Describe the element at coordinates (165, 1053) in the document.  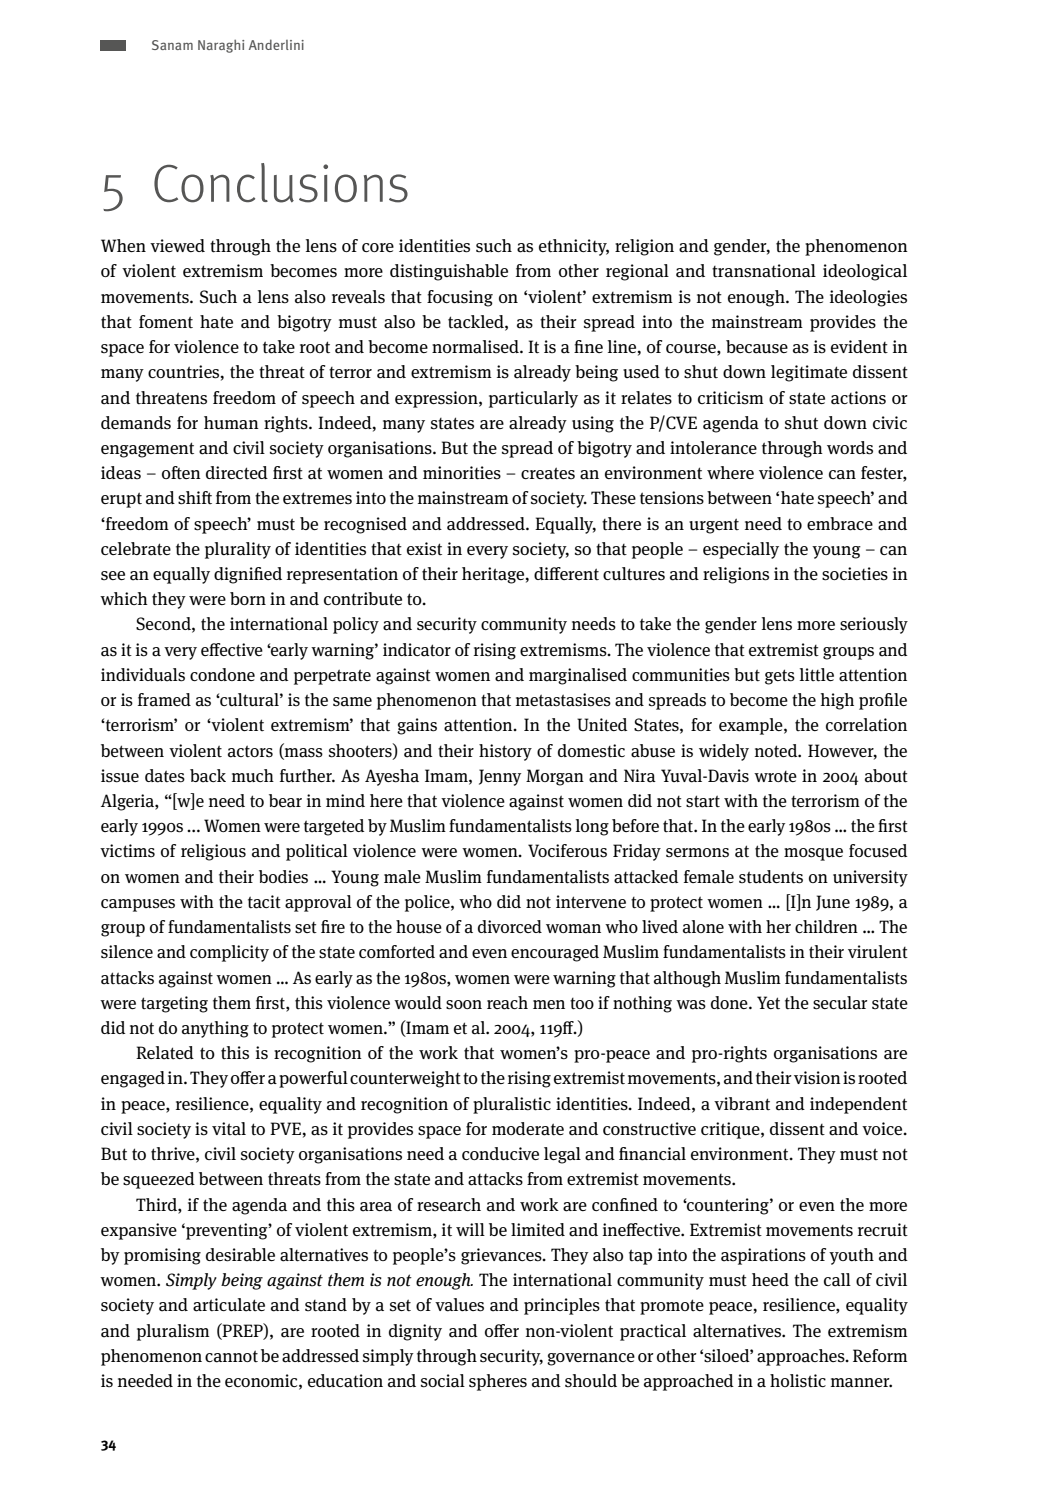
I see `Related` at that location.
